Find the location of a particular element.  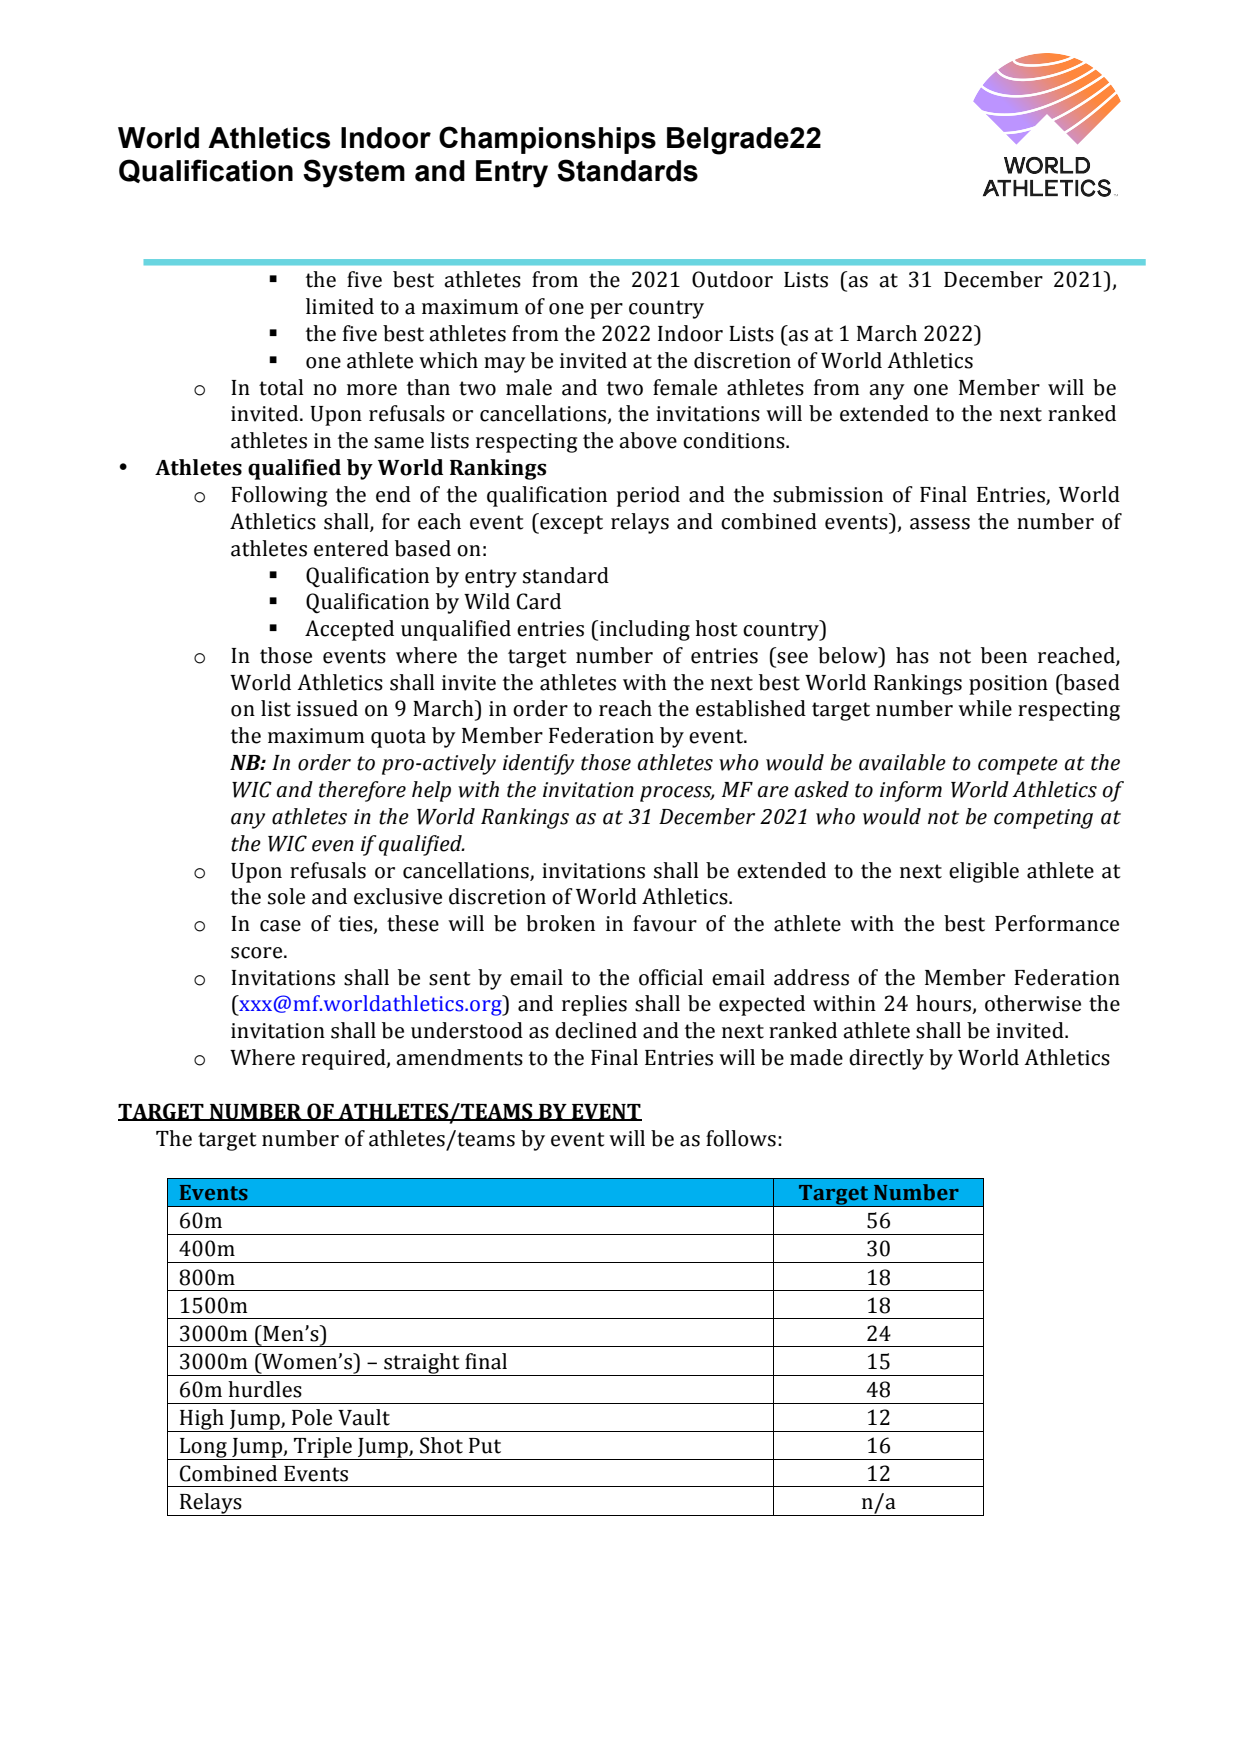

amendments is located at coordinates (459, 1057).
